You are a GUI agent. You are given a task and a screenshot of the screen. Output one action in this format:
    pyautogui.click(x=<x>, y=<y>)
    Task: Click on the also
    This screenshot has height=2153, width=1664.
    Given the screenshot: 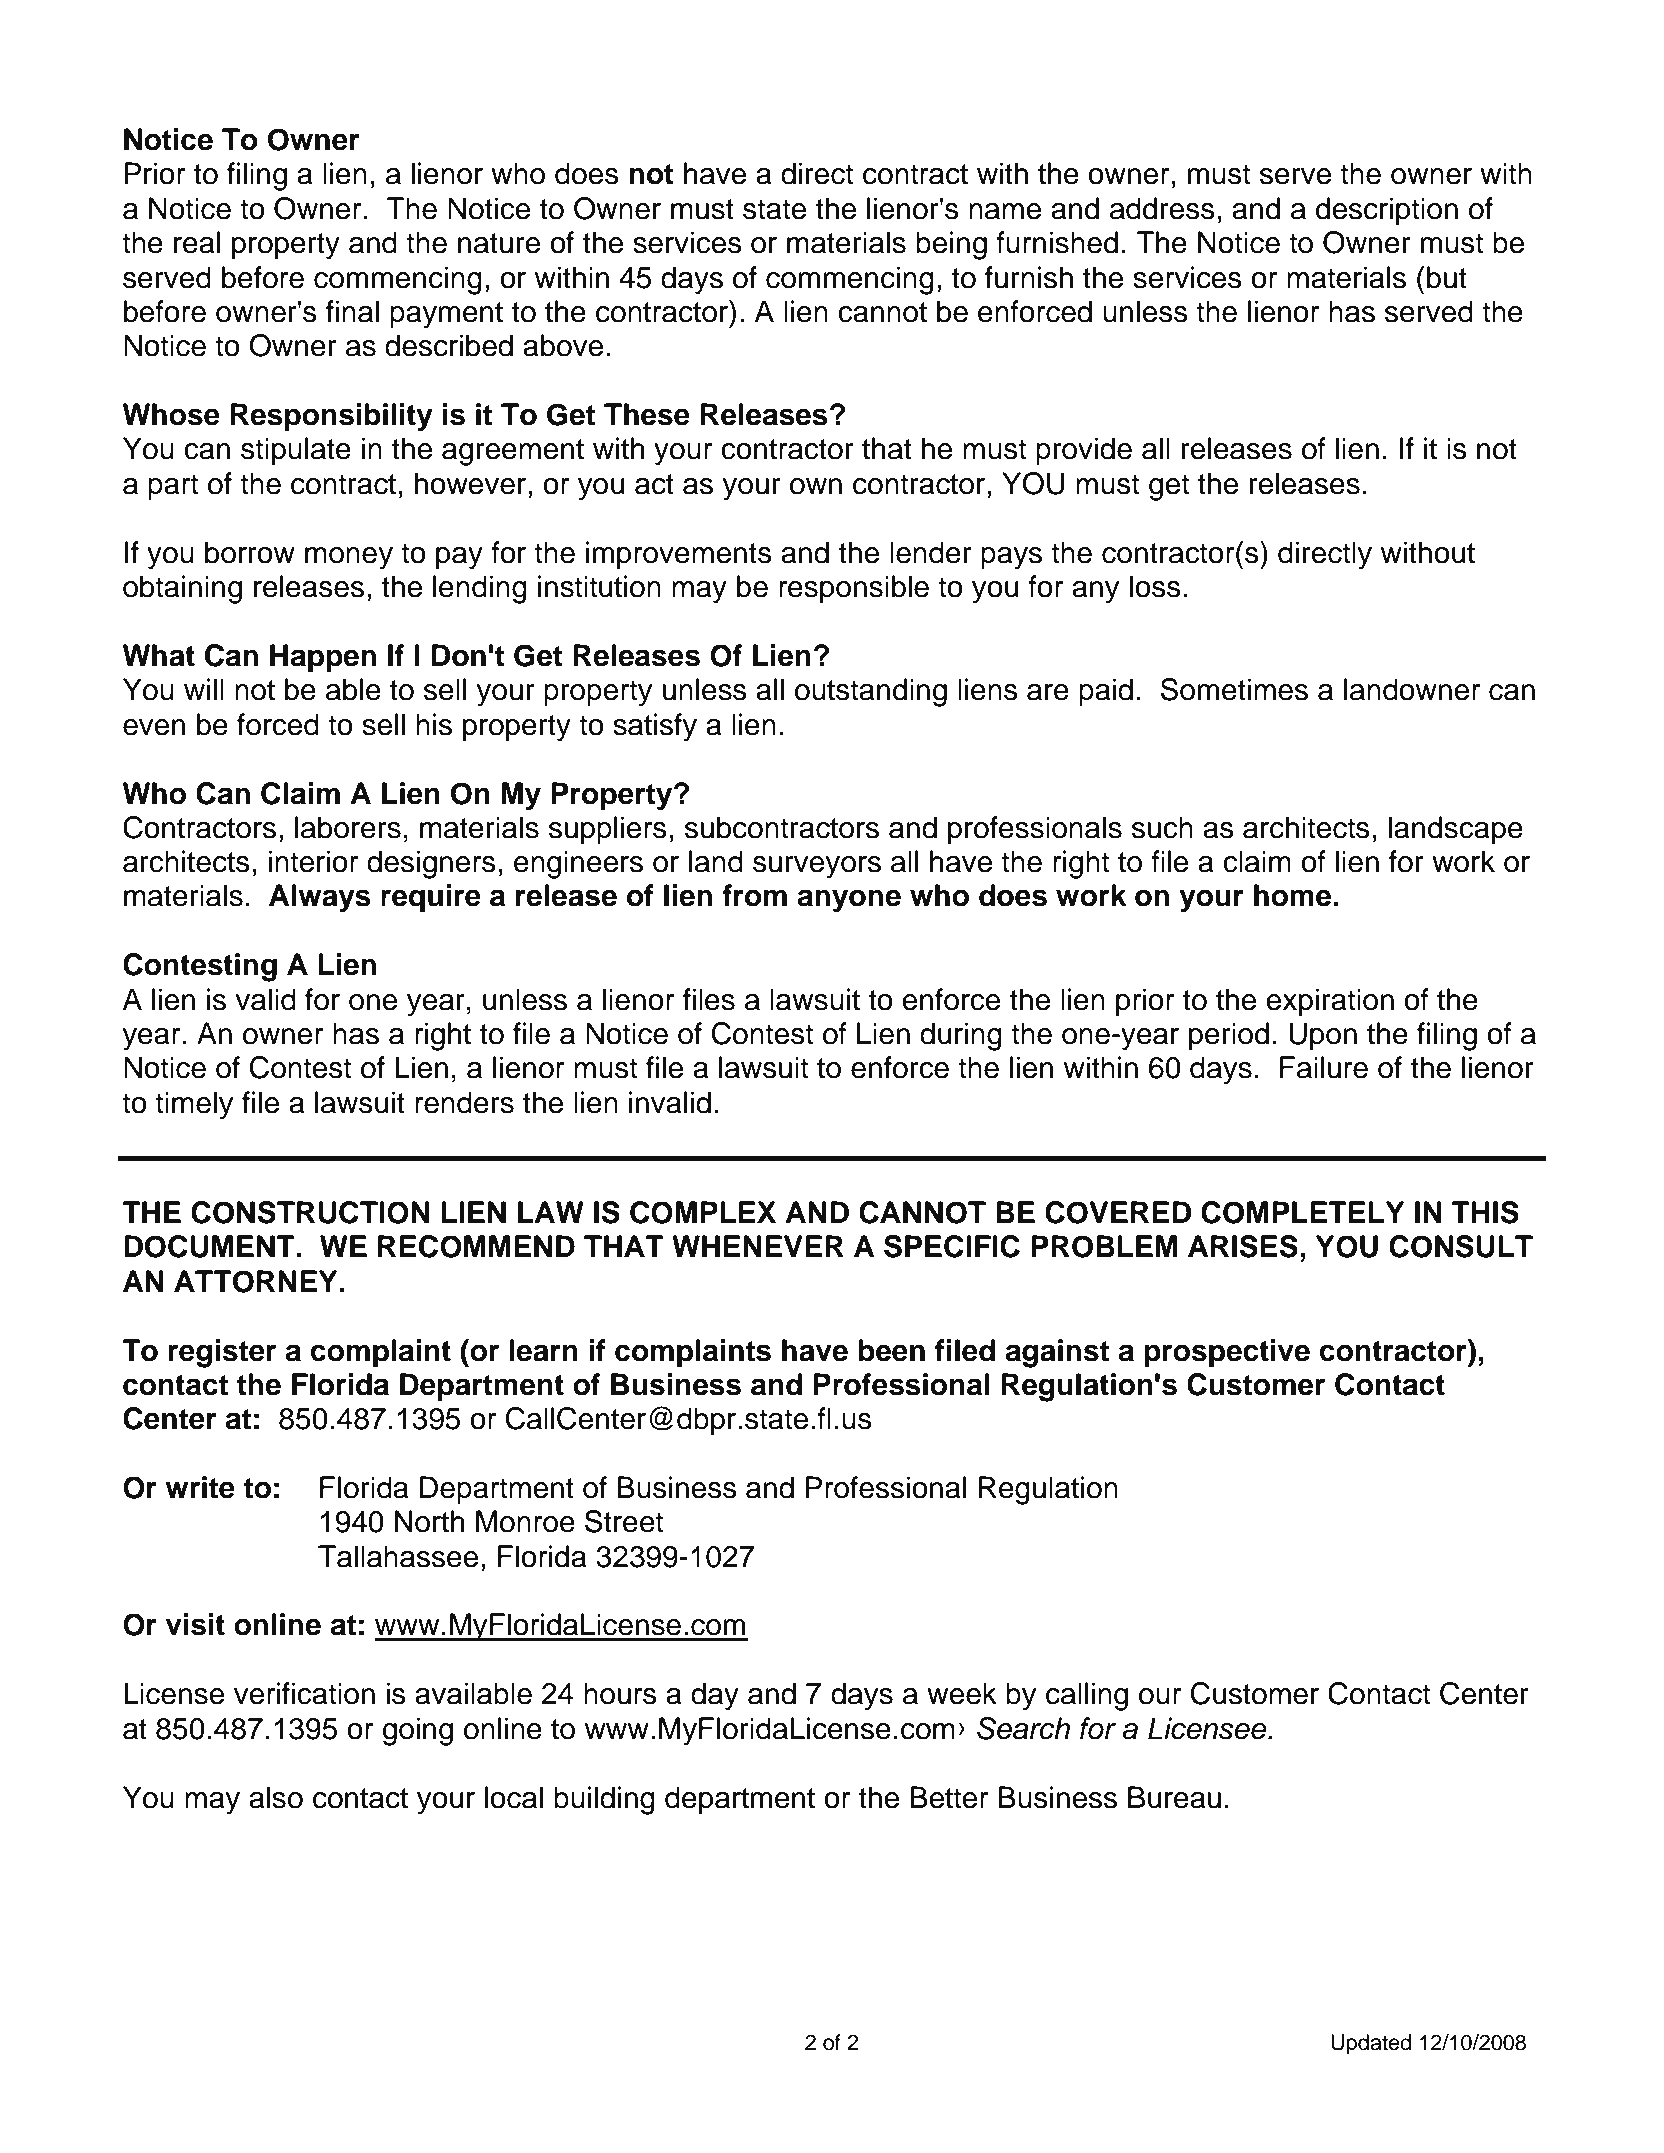 What is the action you would take?
    pyautogui.click(x=276, y=1797)
